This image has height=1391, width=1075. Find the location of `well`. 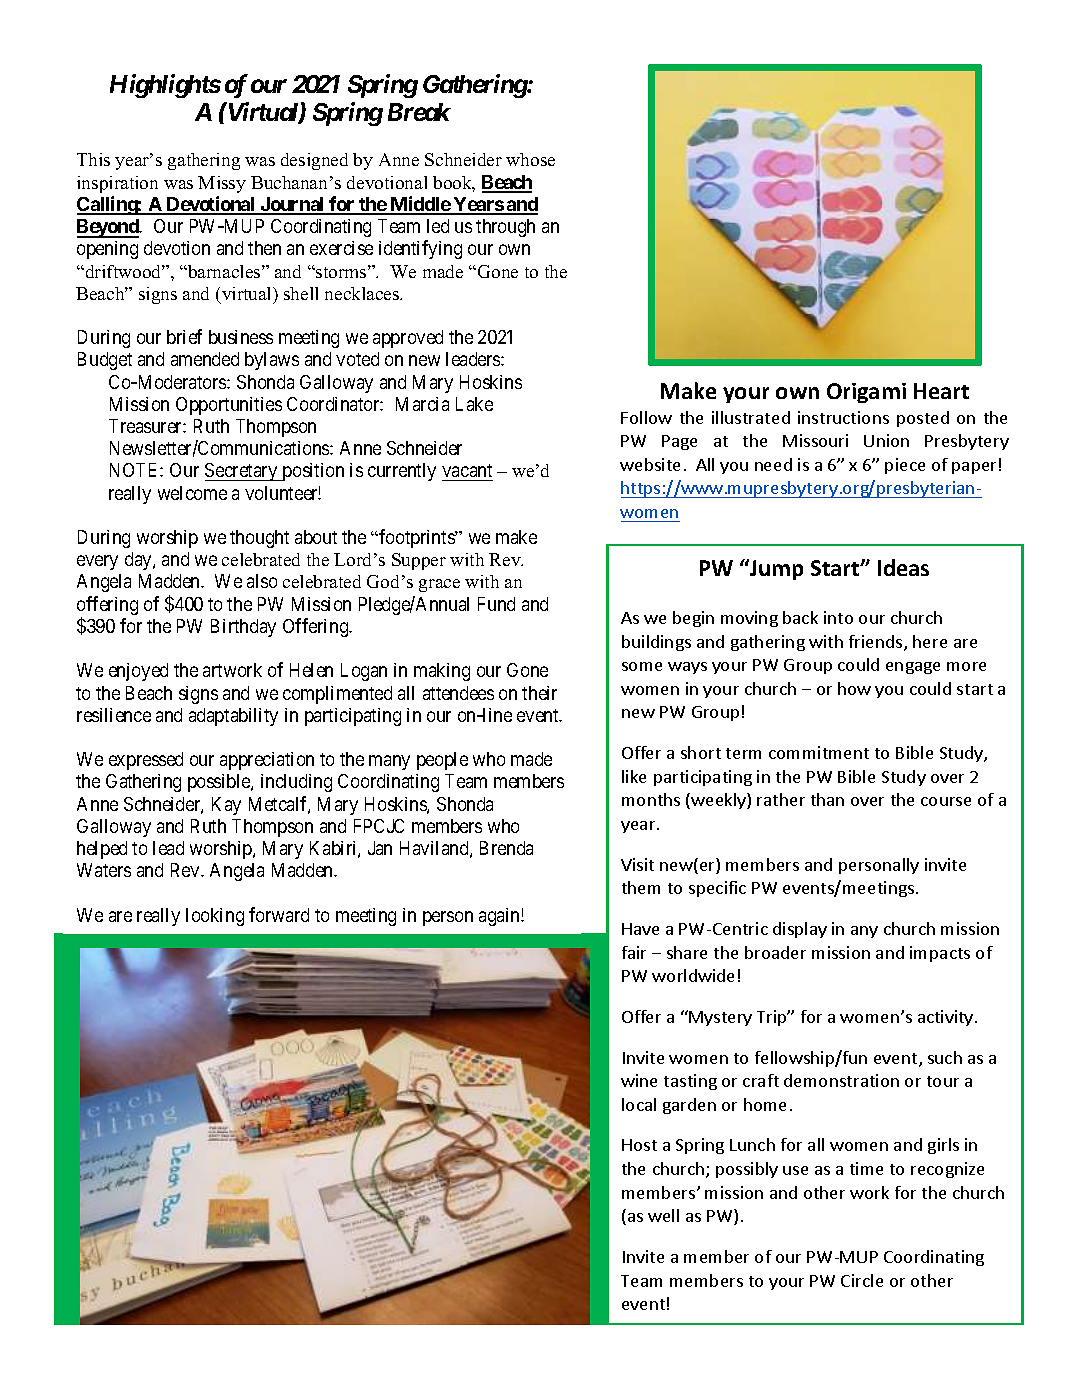

well is located at coordinates (663, 1215).
